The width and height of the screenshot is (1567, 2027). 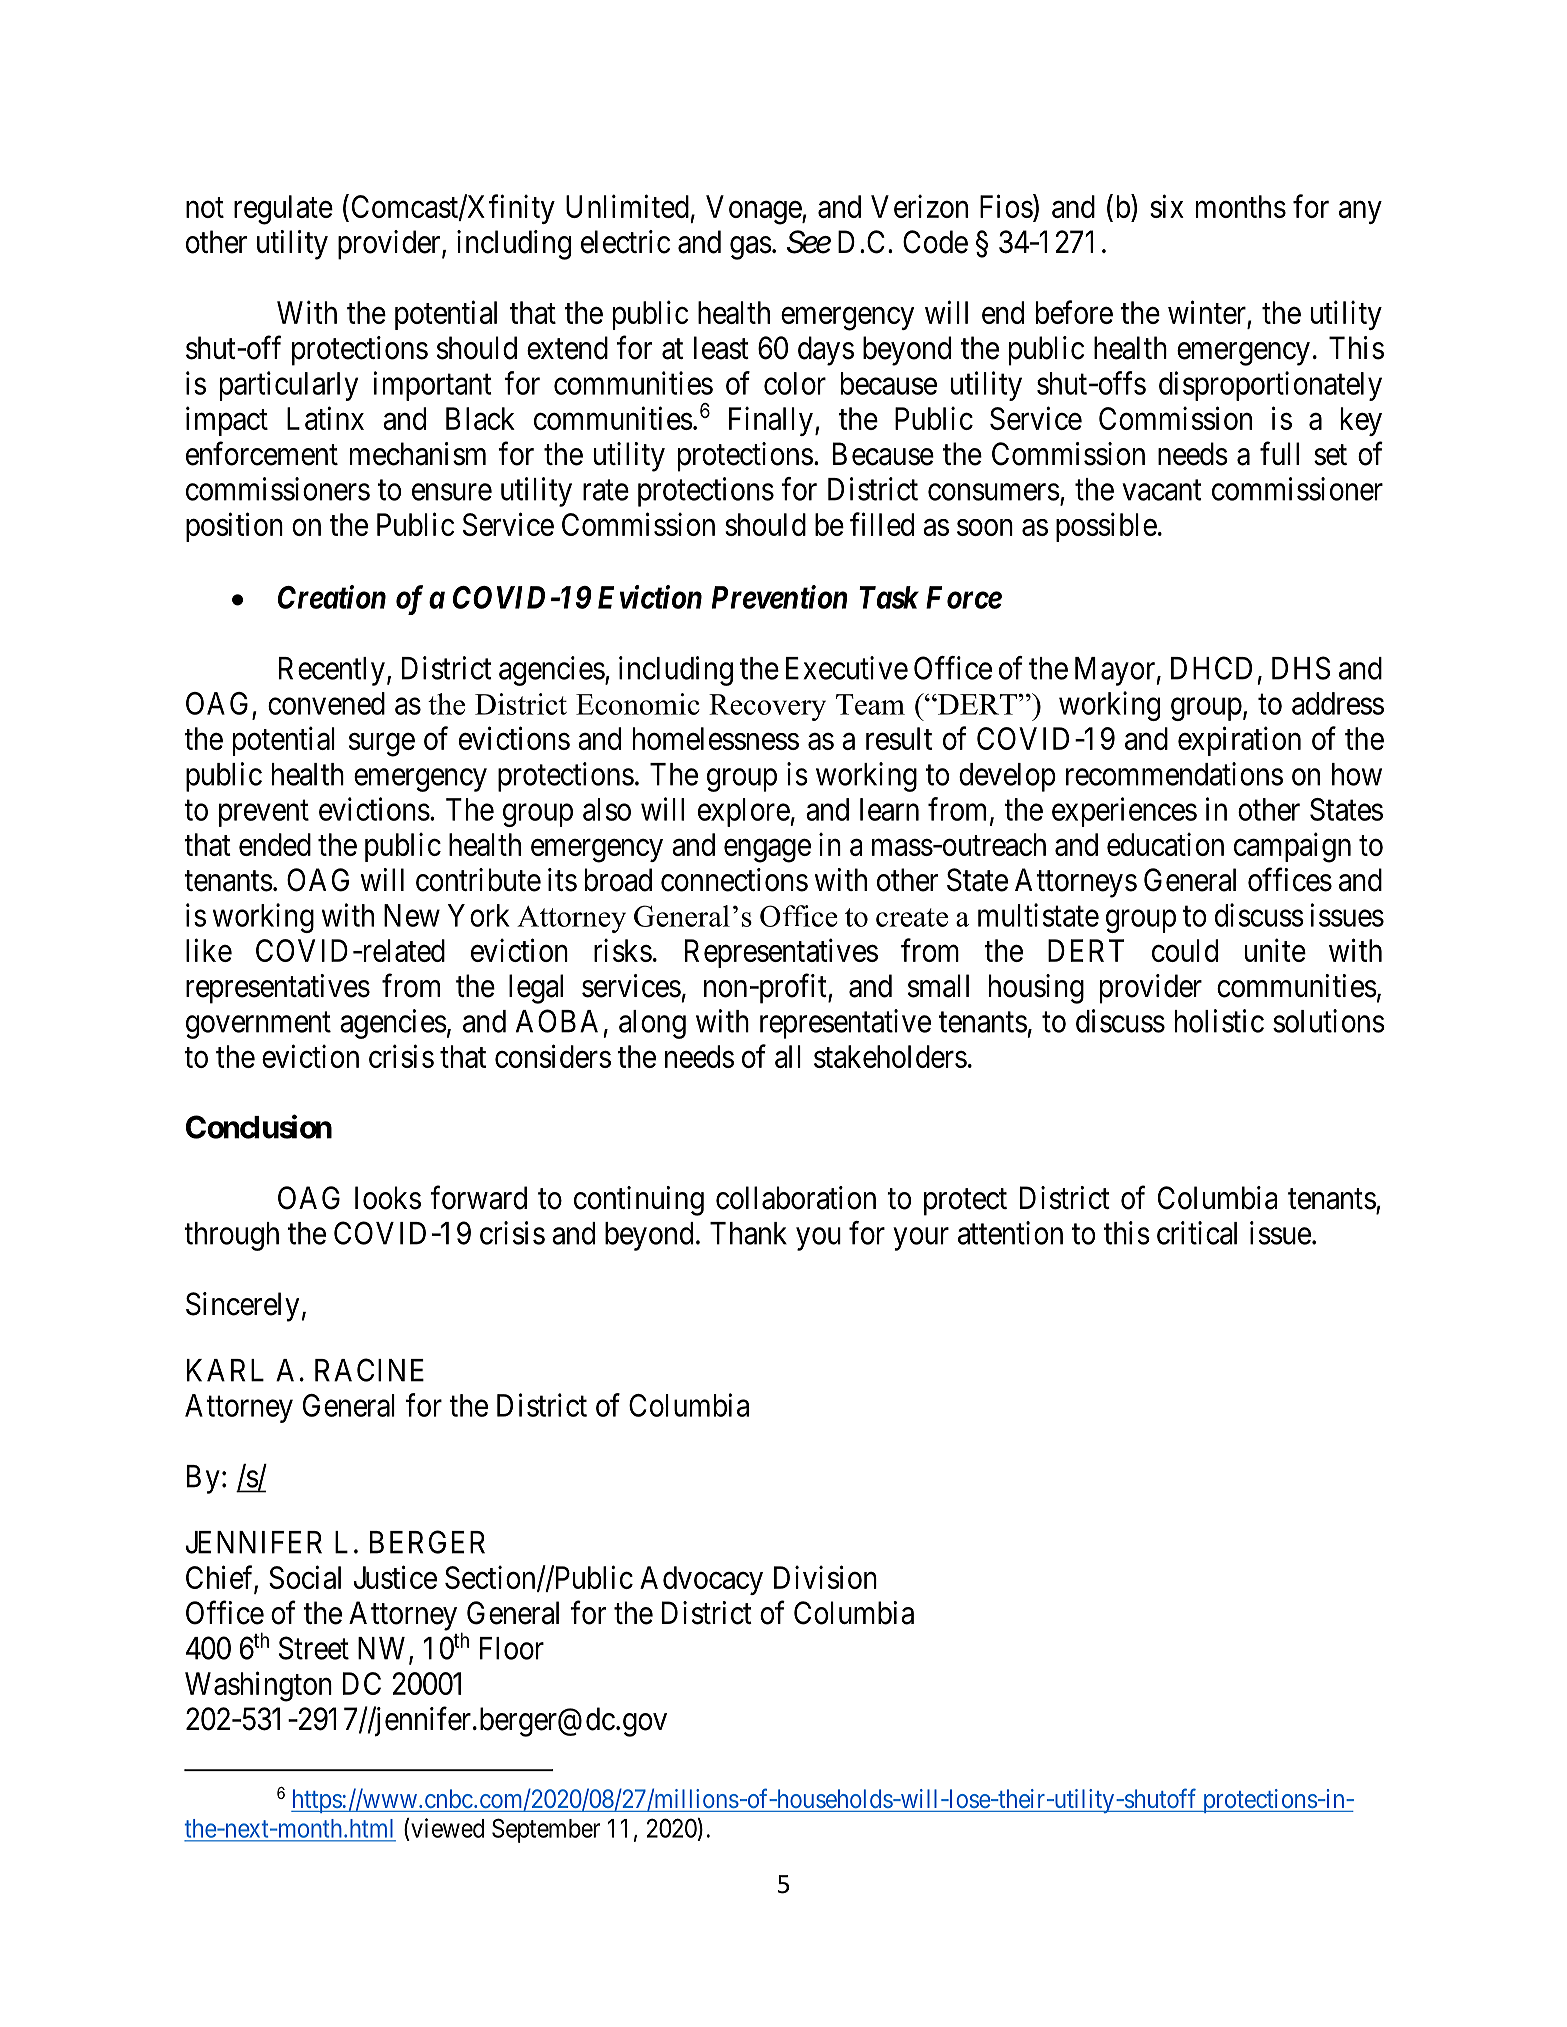 I want to click on Creation, so click(x=332, y=597).
